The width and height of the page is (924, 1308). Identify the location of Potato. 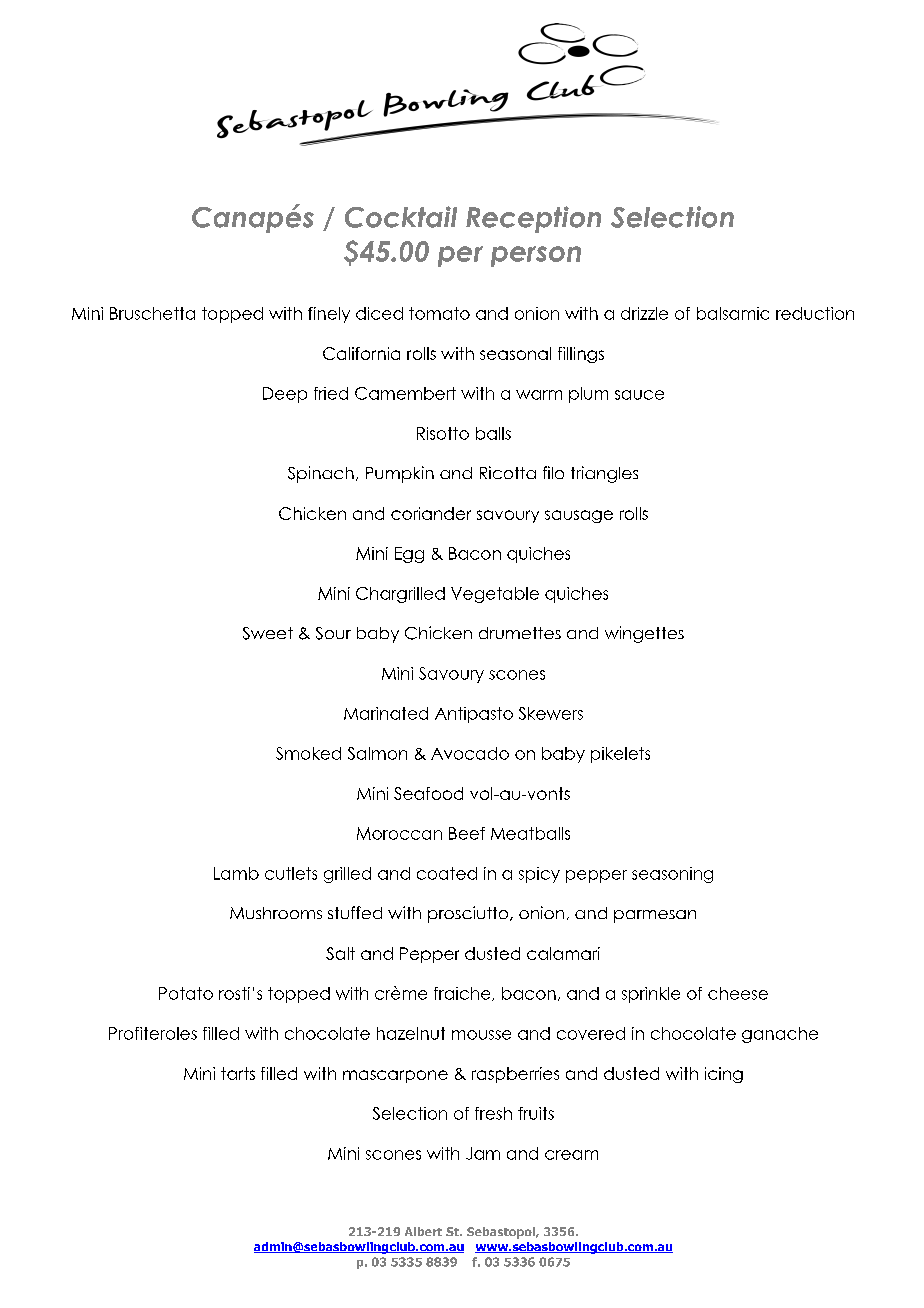
(186, 993).
